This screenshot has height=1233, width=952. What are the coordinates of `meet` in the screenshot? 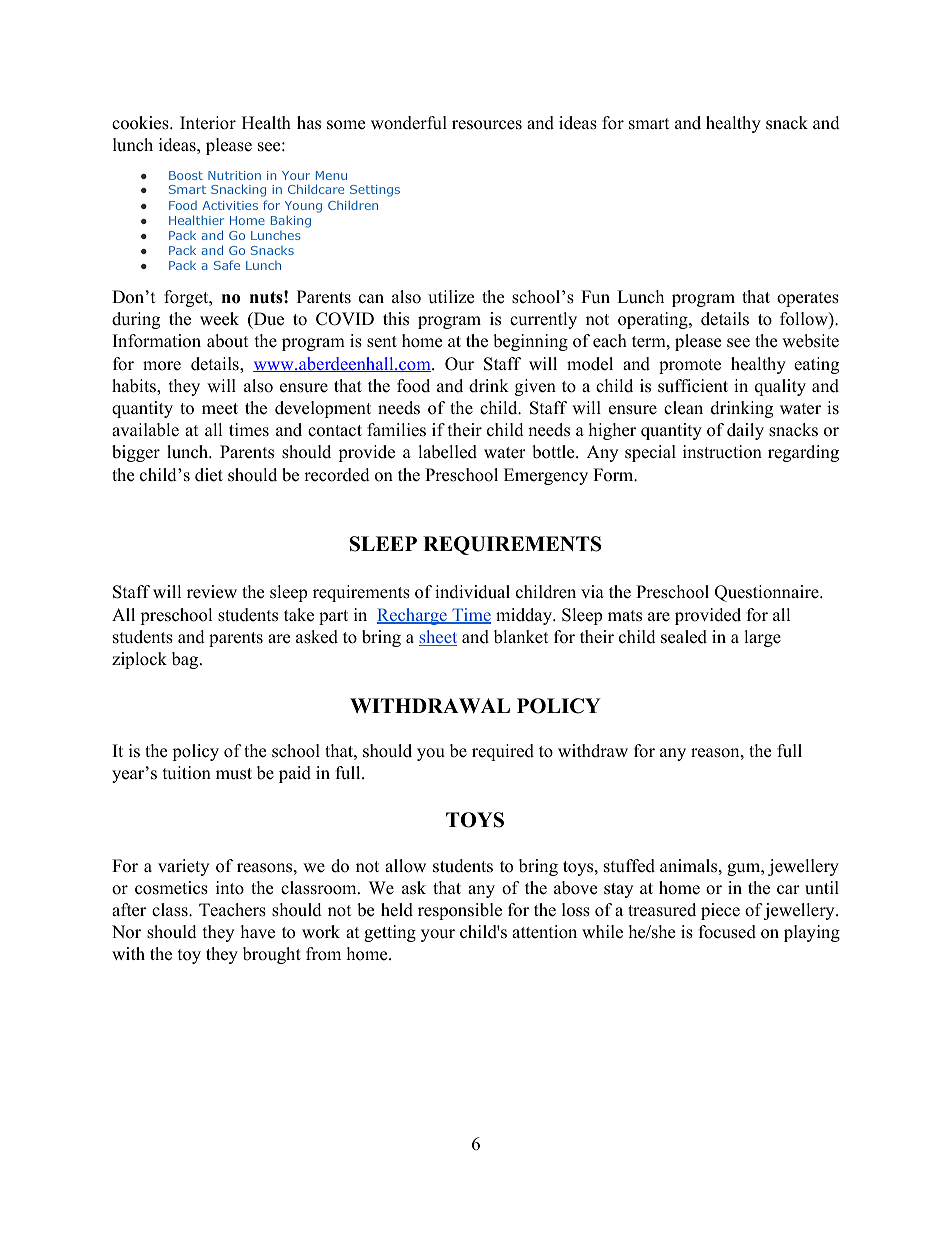 It's located at (220, 409).
